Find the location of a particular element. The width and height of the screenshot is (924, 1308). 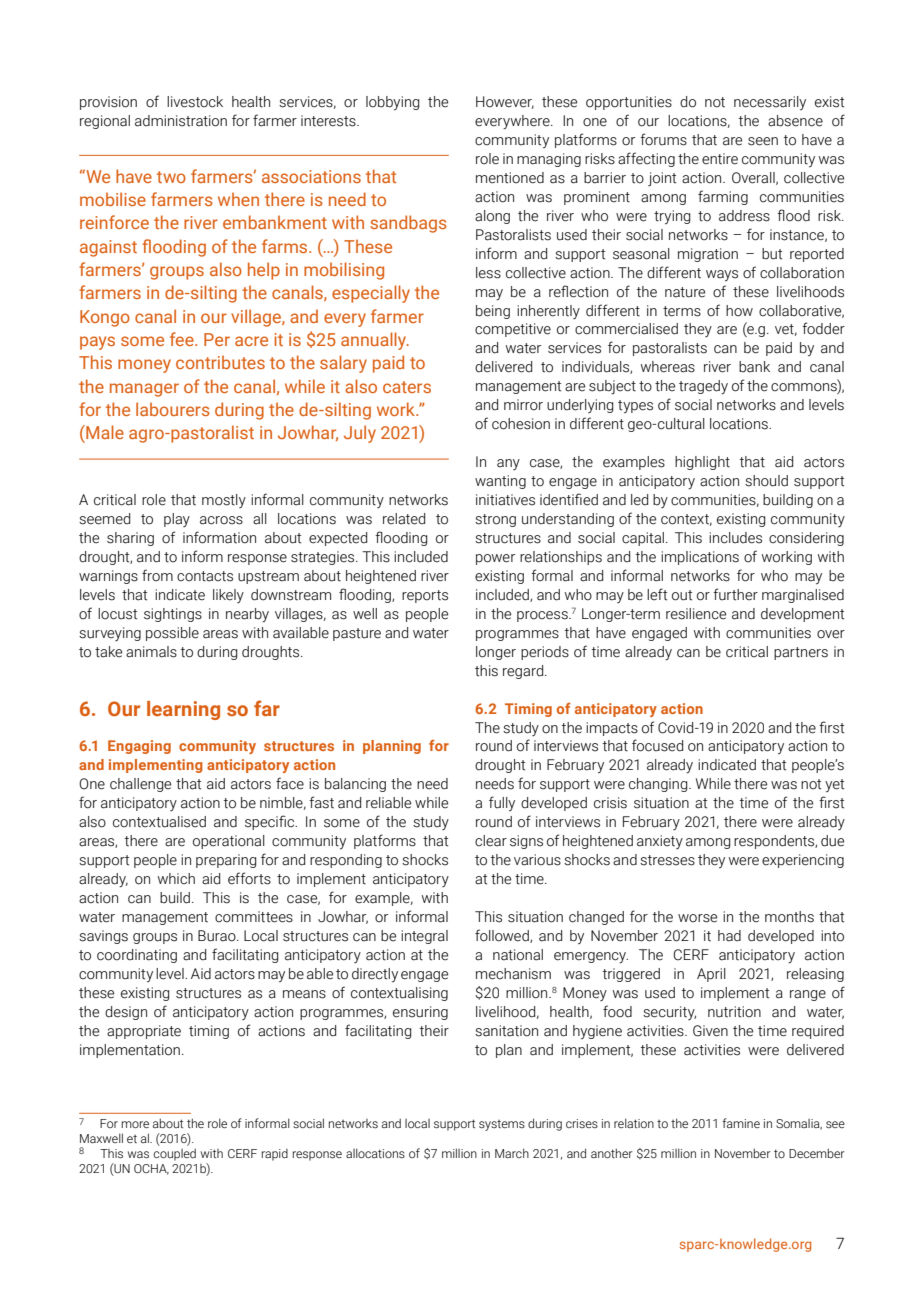

reports is located at coordinates (425, 596).
